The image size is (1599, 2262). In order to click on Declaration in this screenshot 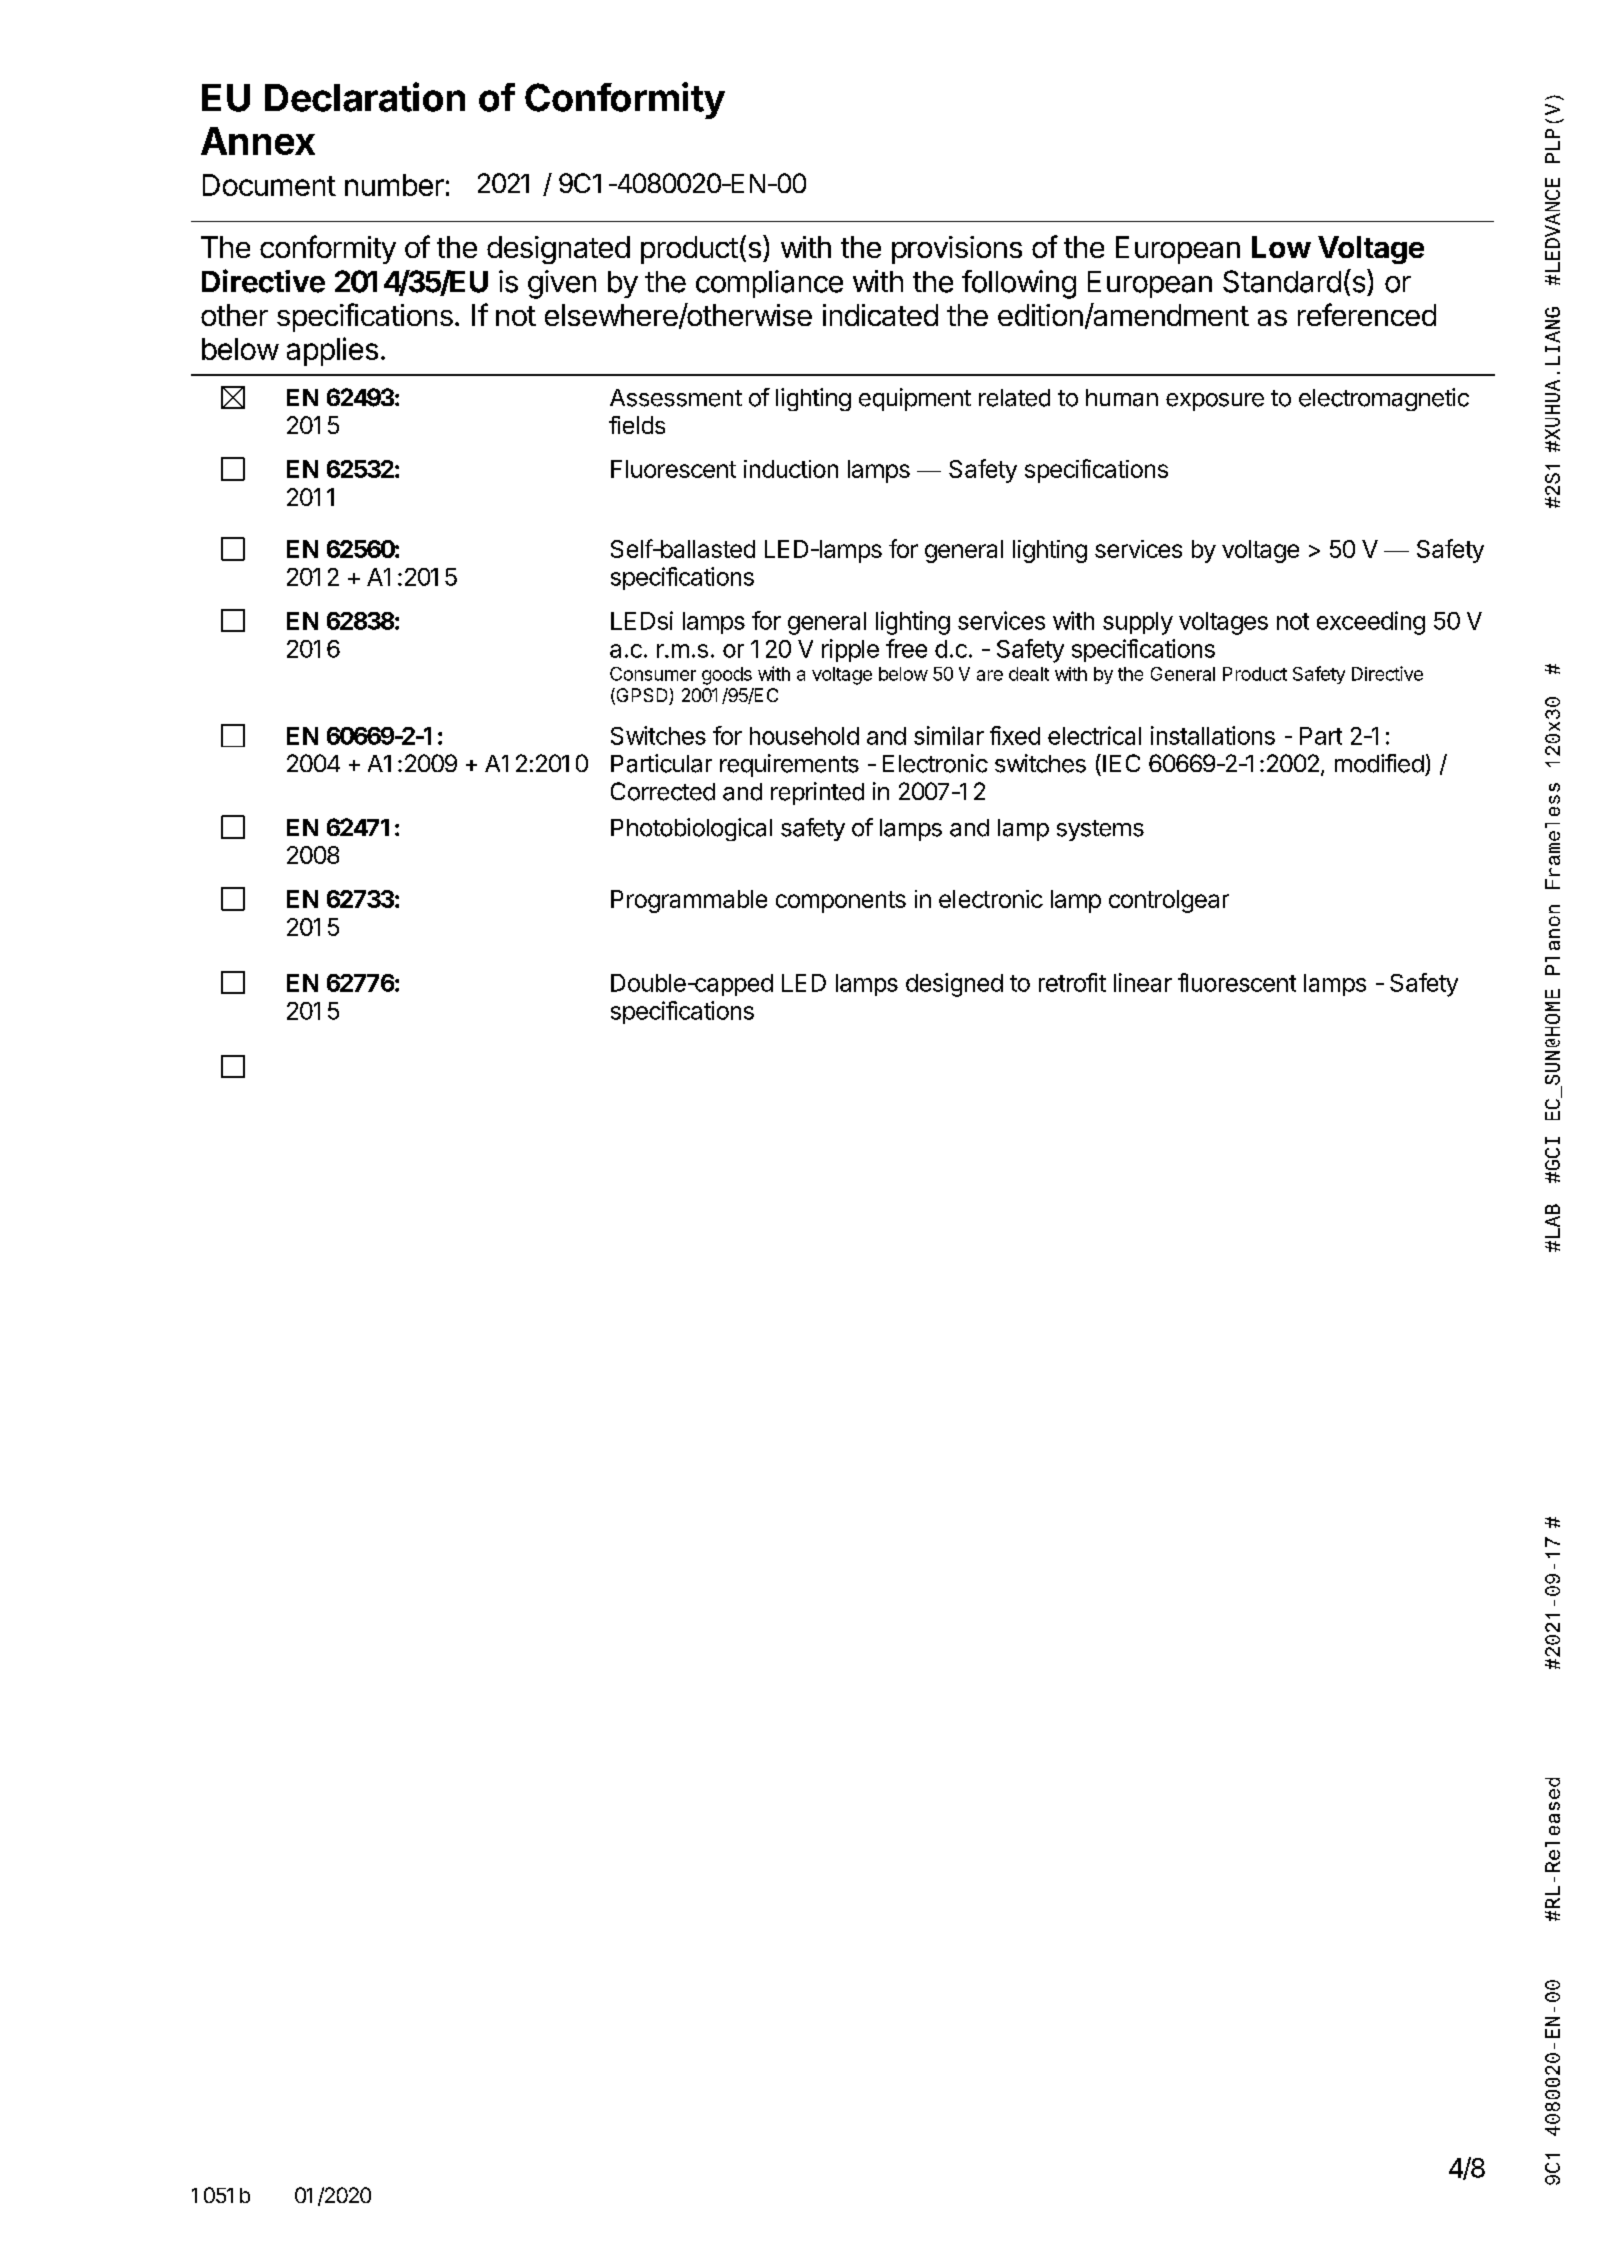, I will do `click(365, 97)`.
